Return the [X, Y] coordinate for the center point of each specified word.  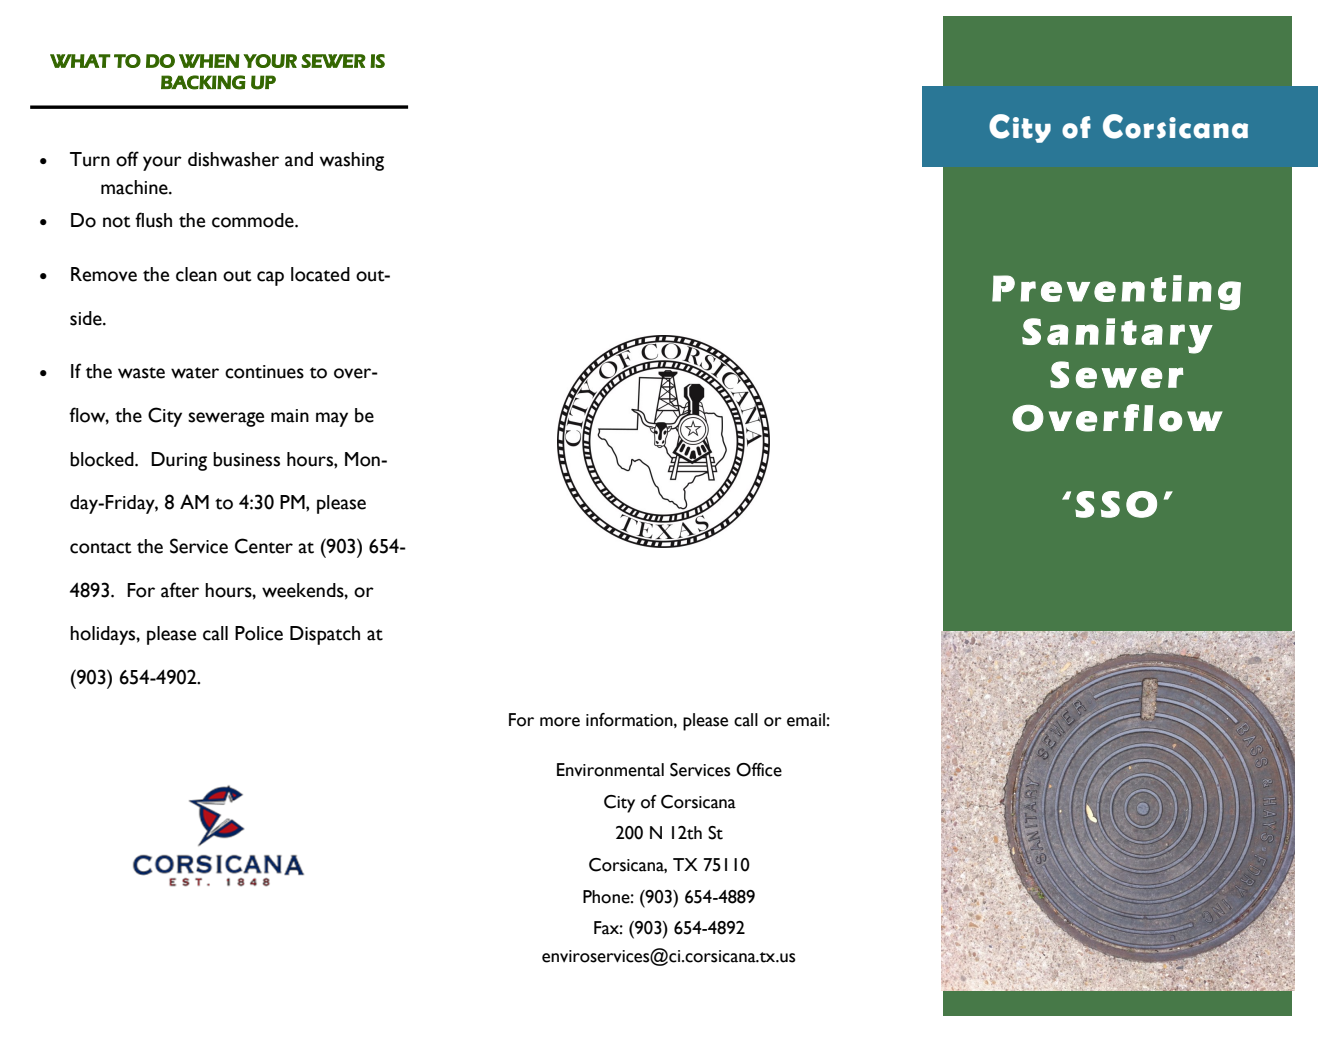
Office [759, 770]
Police [259, 633]
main [290, 416]
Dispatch [325, 635]
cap [270, 278]
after [180, 590]
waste [141, 373]
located [320, 274]
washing [352, 161]
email [806, 720]
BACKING [203, 82]
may [332, 419]
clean [196, 274]
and [299, 159]
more [560, 722]
